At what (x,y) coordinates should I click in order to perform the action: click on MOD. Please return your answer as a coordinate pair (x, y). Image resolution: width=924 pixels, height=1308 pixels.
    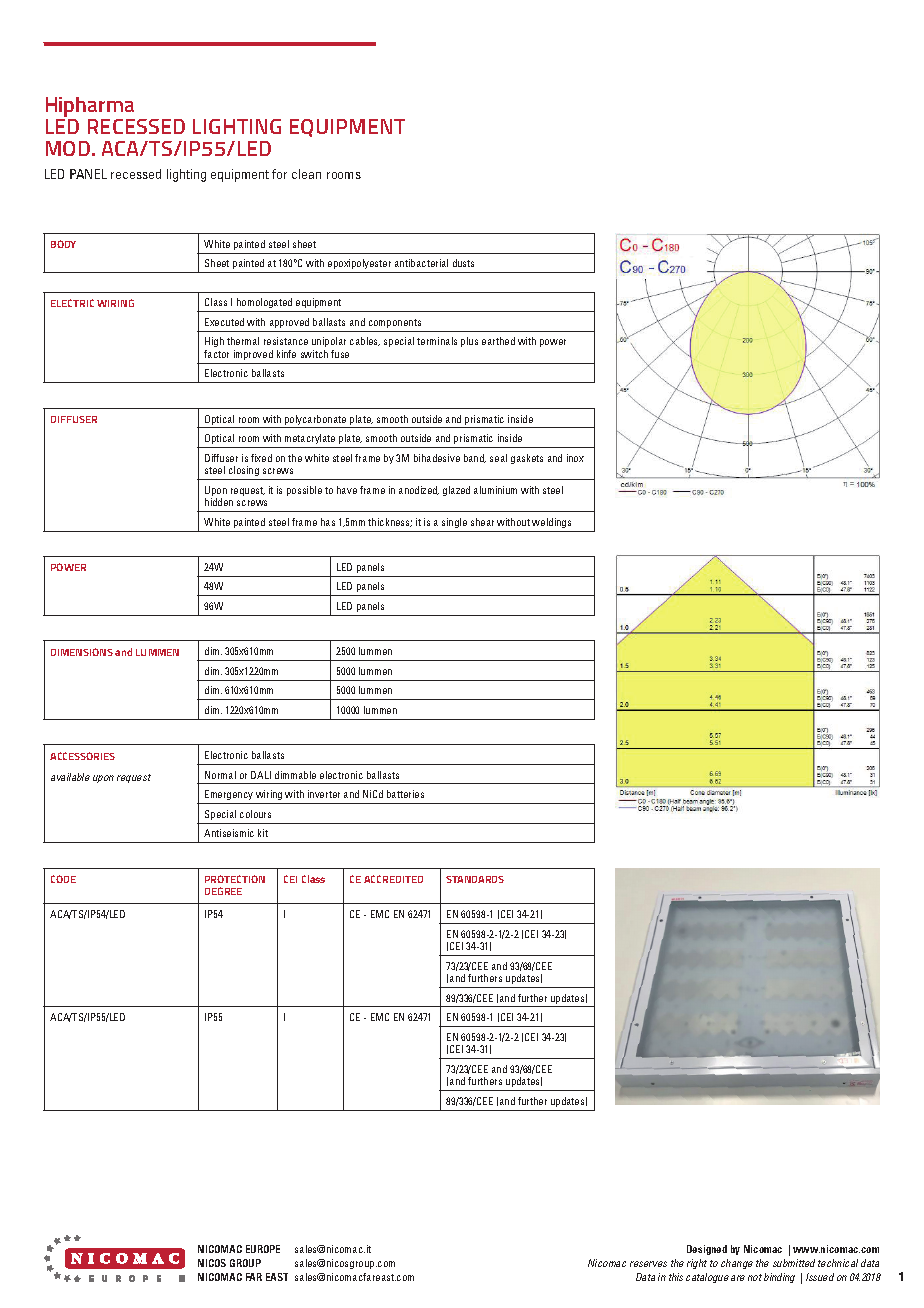
    Looking at the image, I should click on (69, 148).
